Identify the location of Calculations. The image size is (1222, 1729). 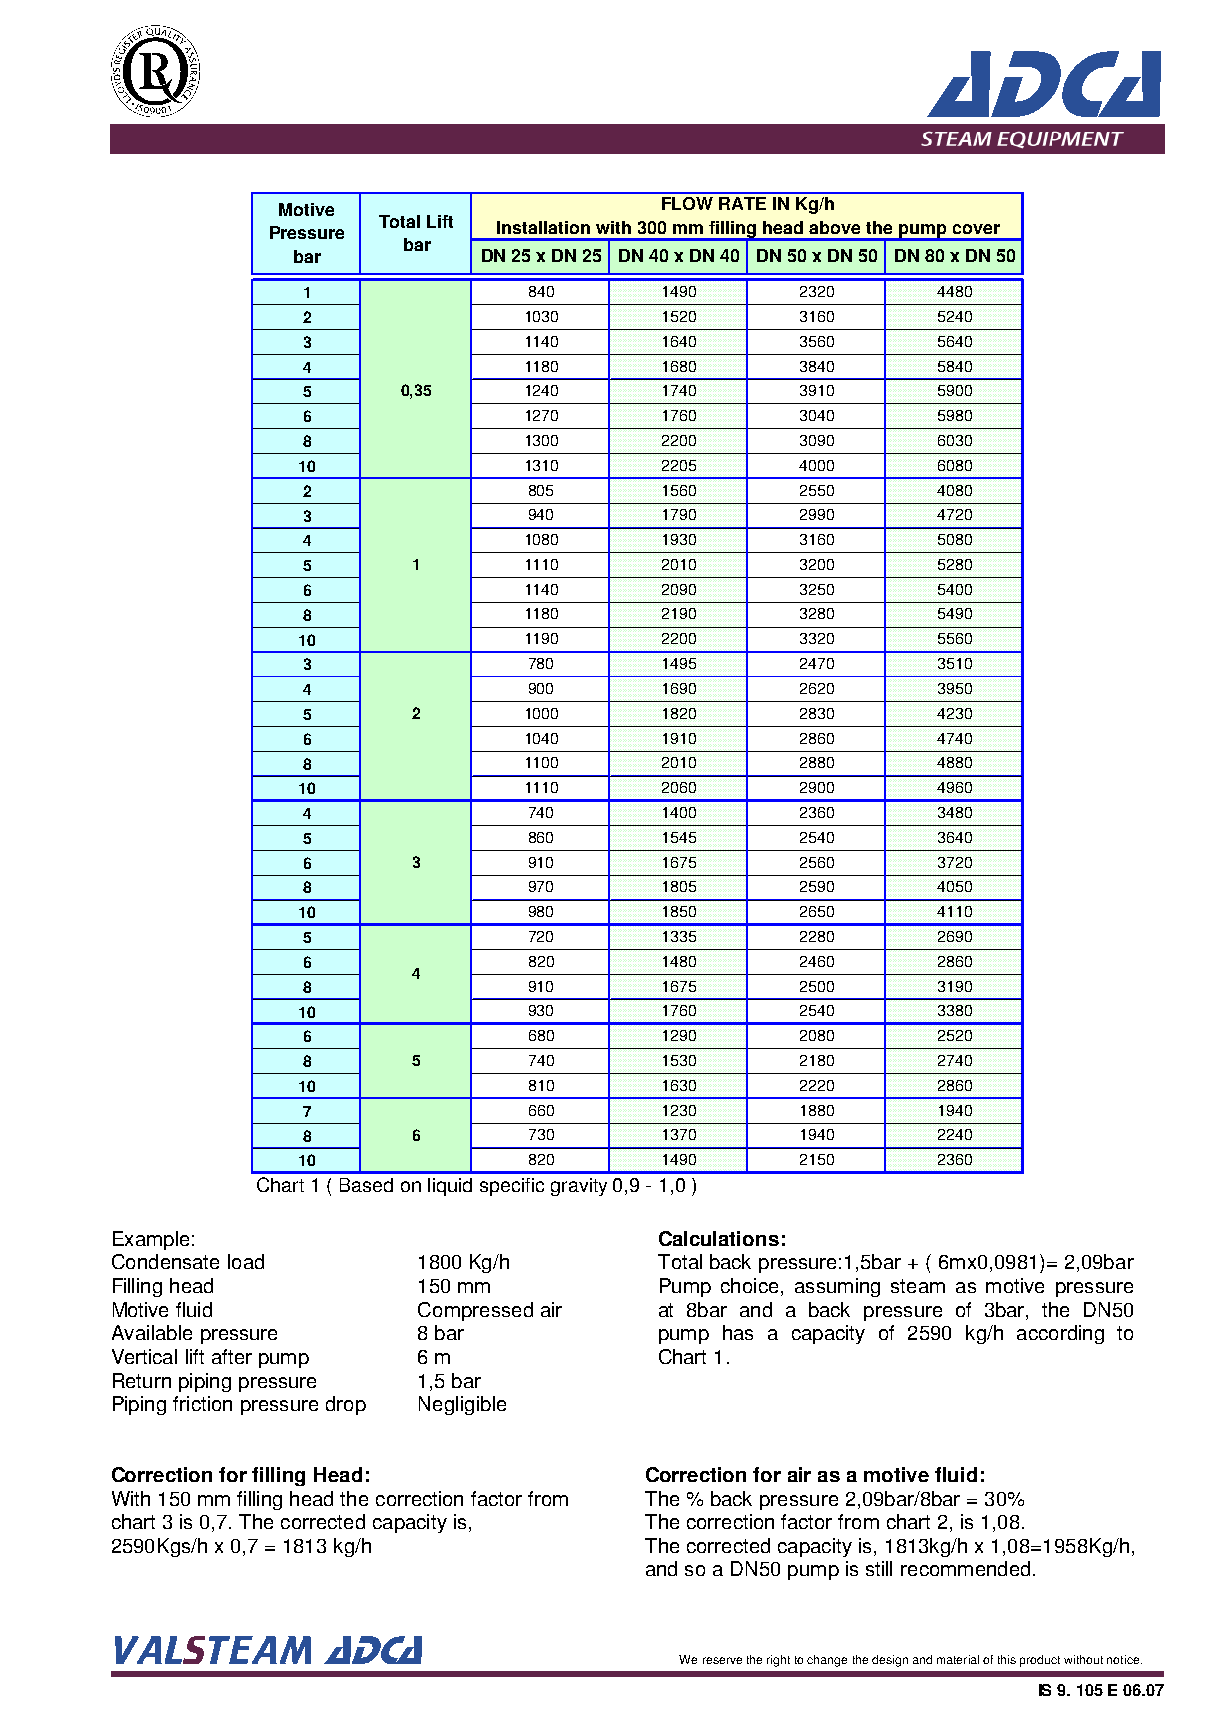
(719, 1238).
